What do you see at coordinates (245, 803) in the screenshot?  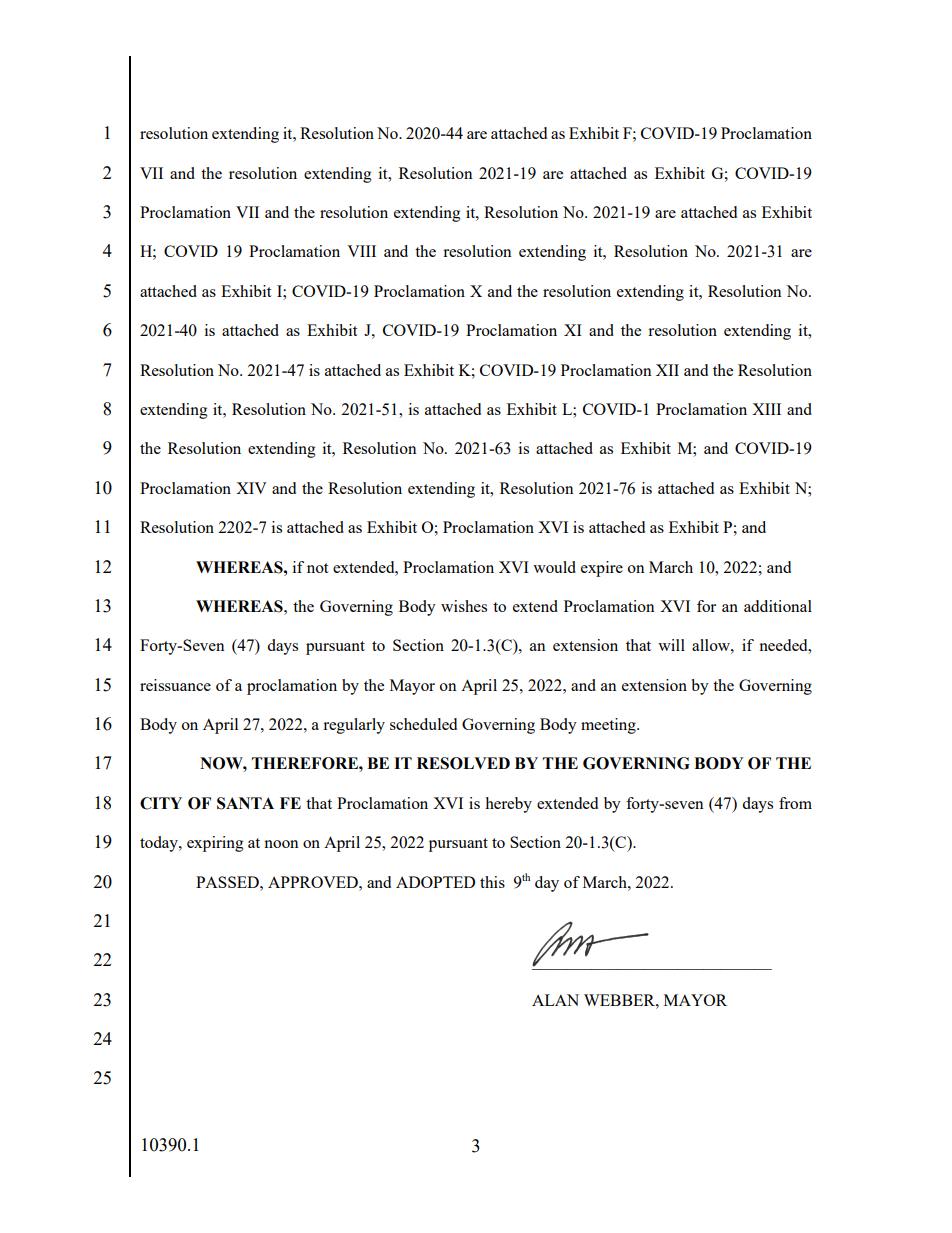 I see `SANTA` at bounding box center [245, 803].
